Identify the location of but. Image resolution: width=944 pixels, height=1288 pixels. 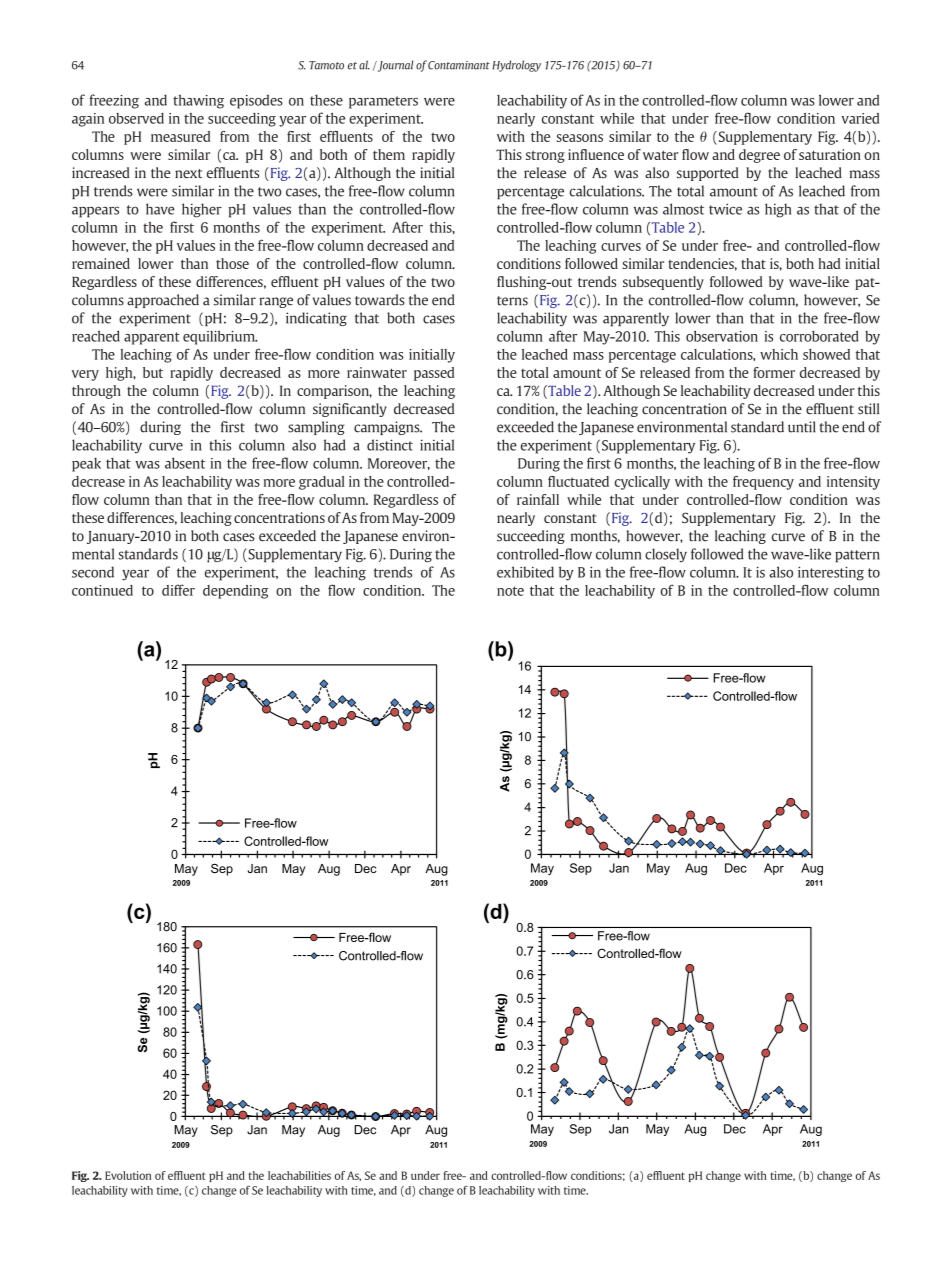
(153, 372).
